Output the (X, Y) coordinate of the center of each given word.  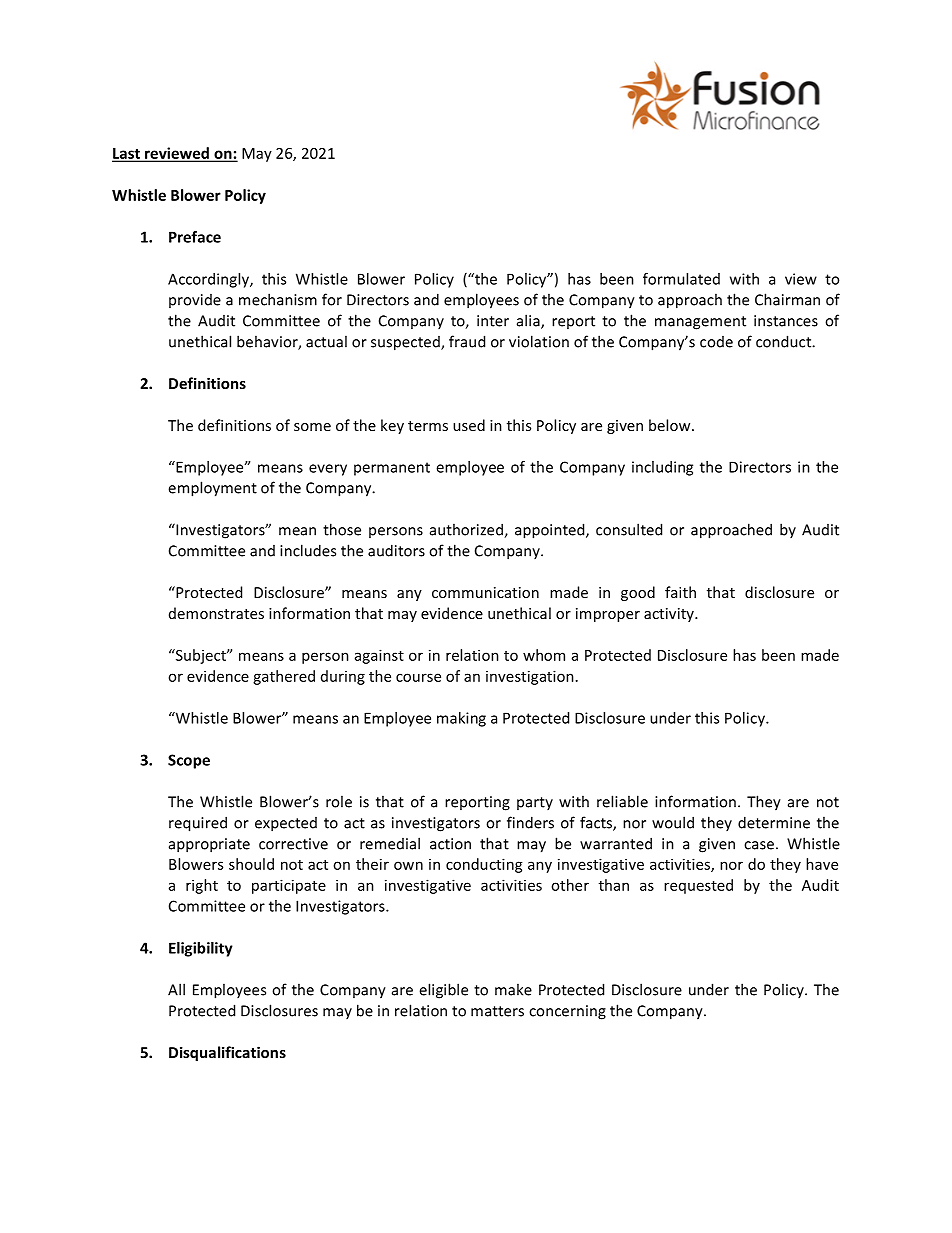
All (176, 989)
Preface (195, 237)
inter (493, 321)
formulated (681, 279)
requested (698, 886)
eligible (443, 991)
